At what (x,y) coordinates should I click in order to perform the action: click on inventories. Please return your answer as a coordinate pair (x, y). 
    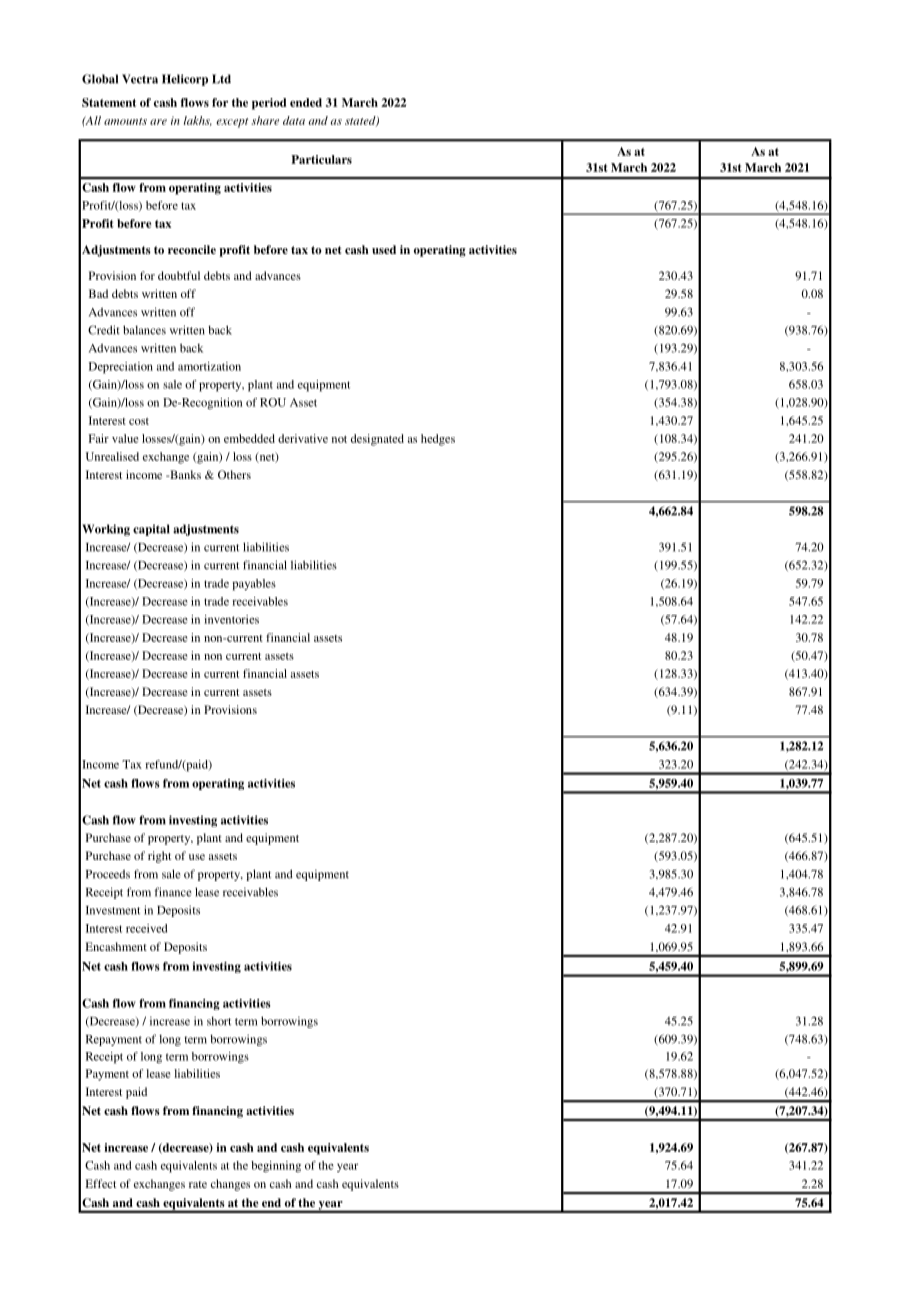
    Looking at the image, I should click on (231, 619).
